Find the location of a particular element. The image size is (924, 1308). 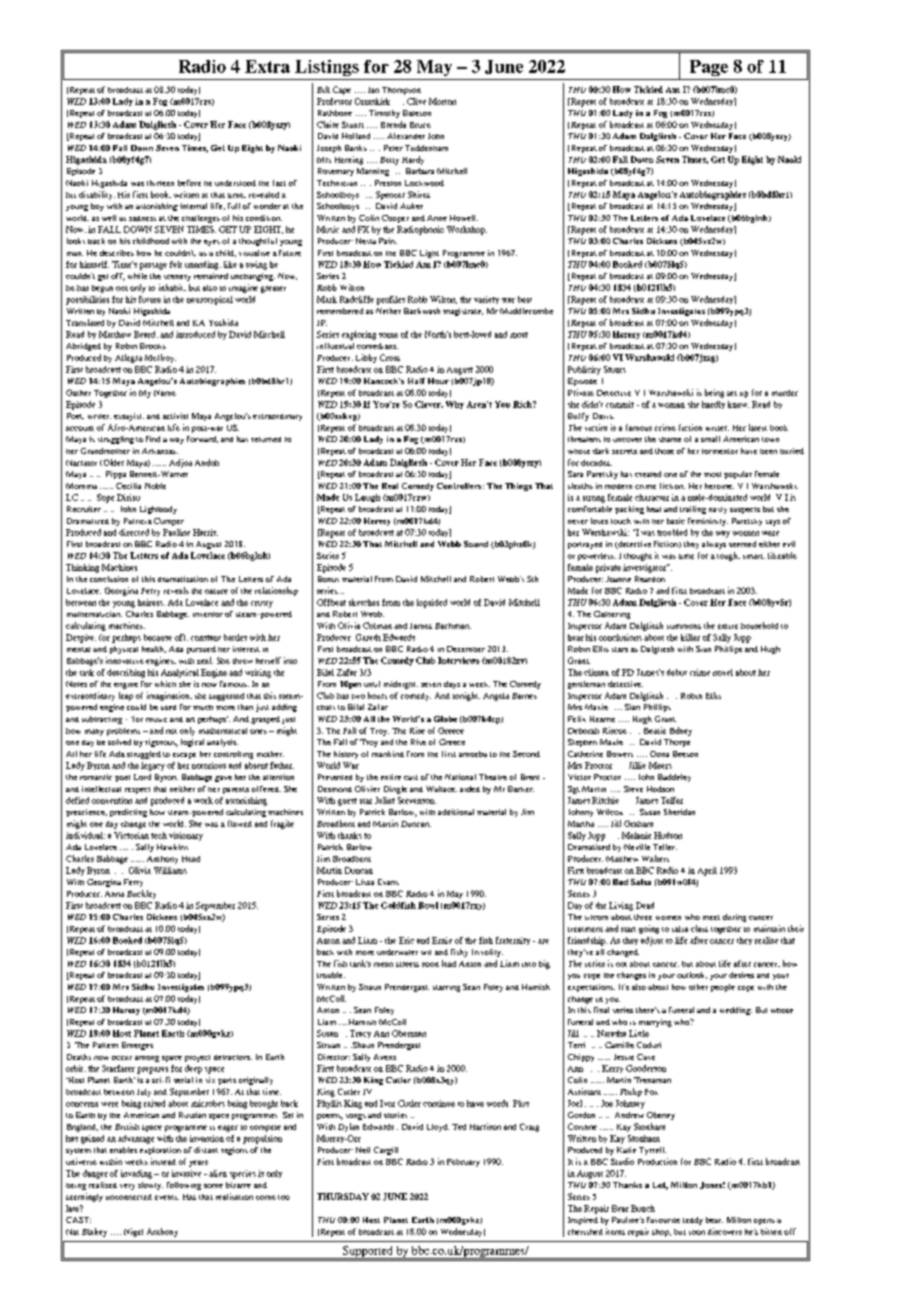

additional is located at coordinates (456, 812).
